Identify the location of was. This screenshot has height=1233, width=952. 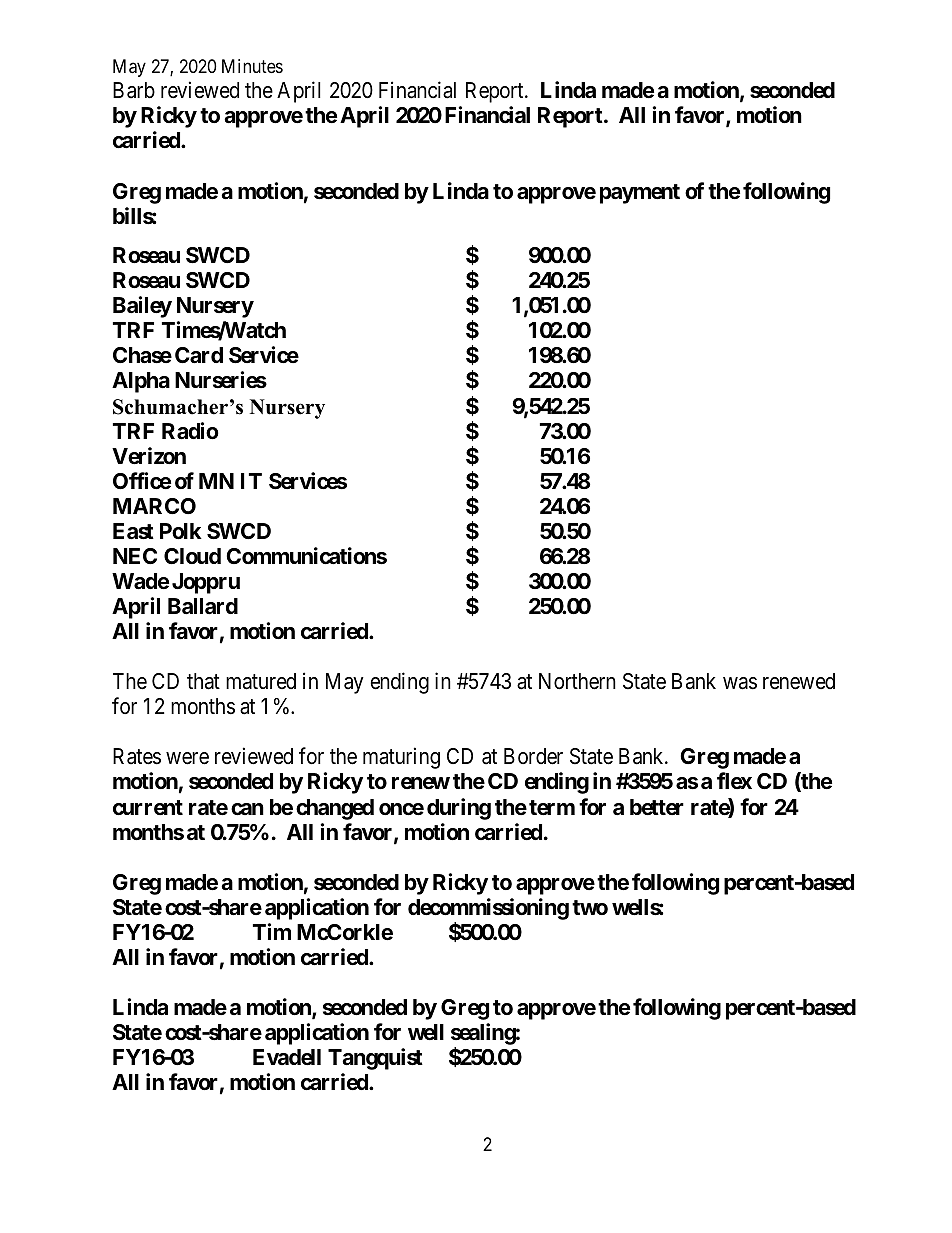
(740, 683).
